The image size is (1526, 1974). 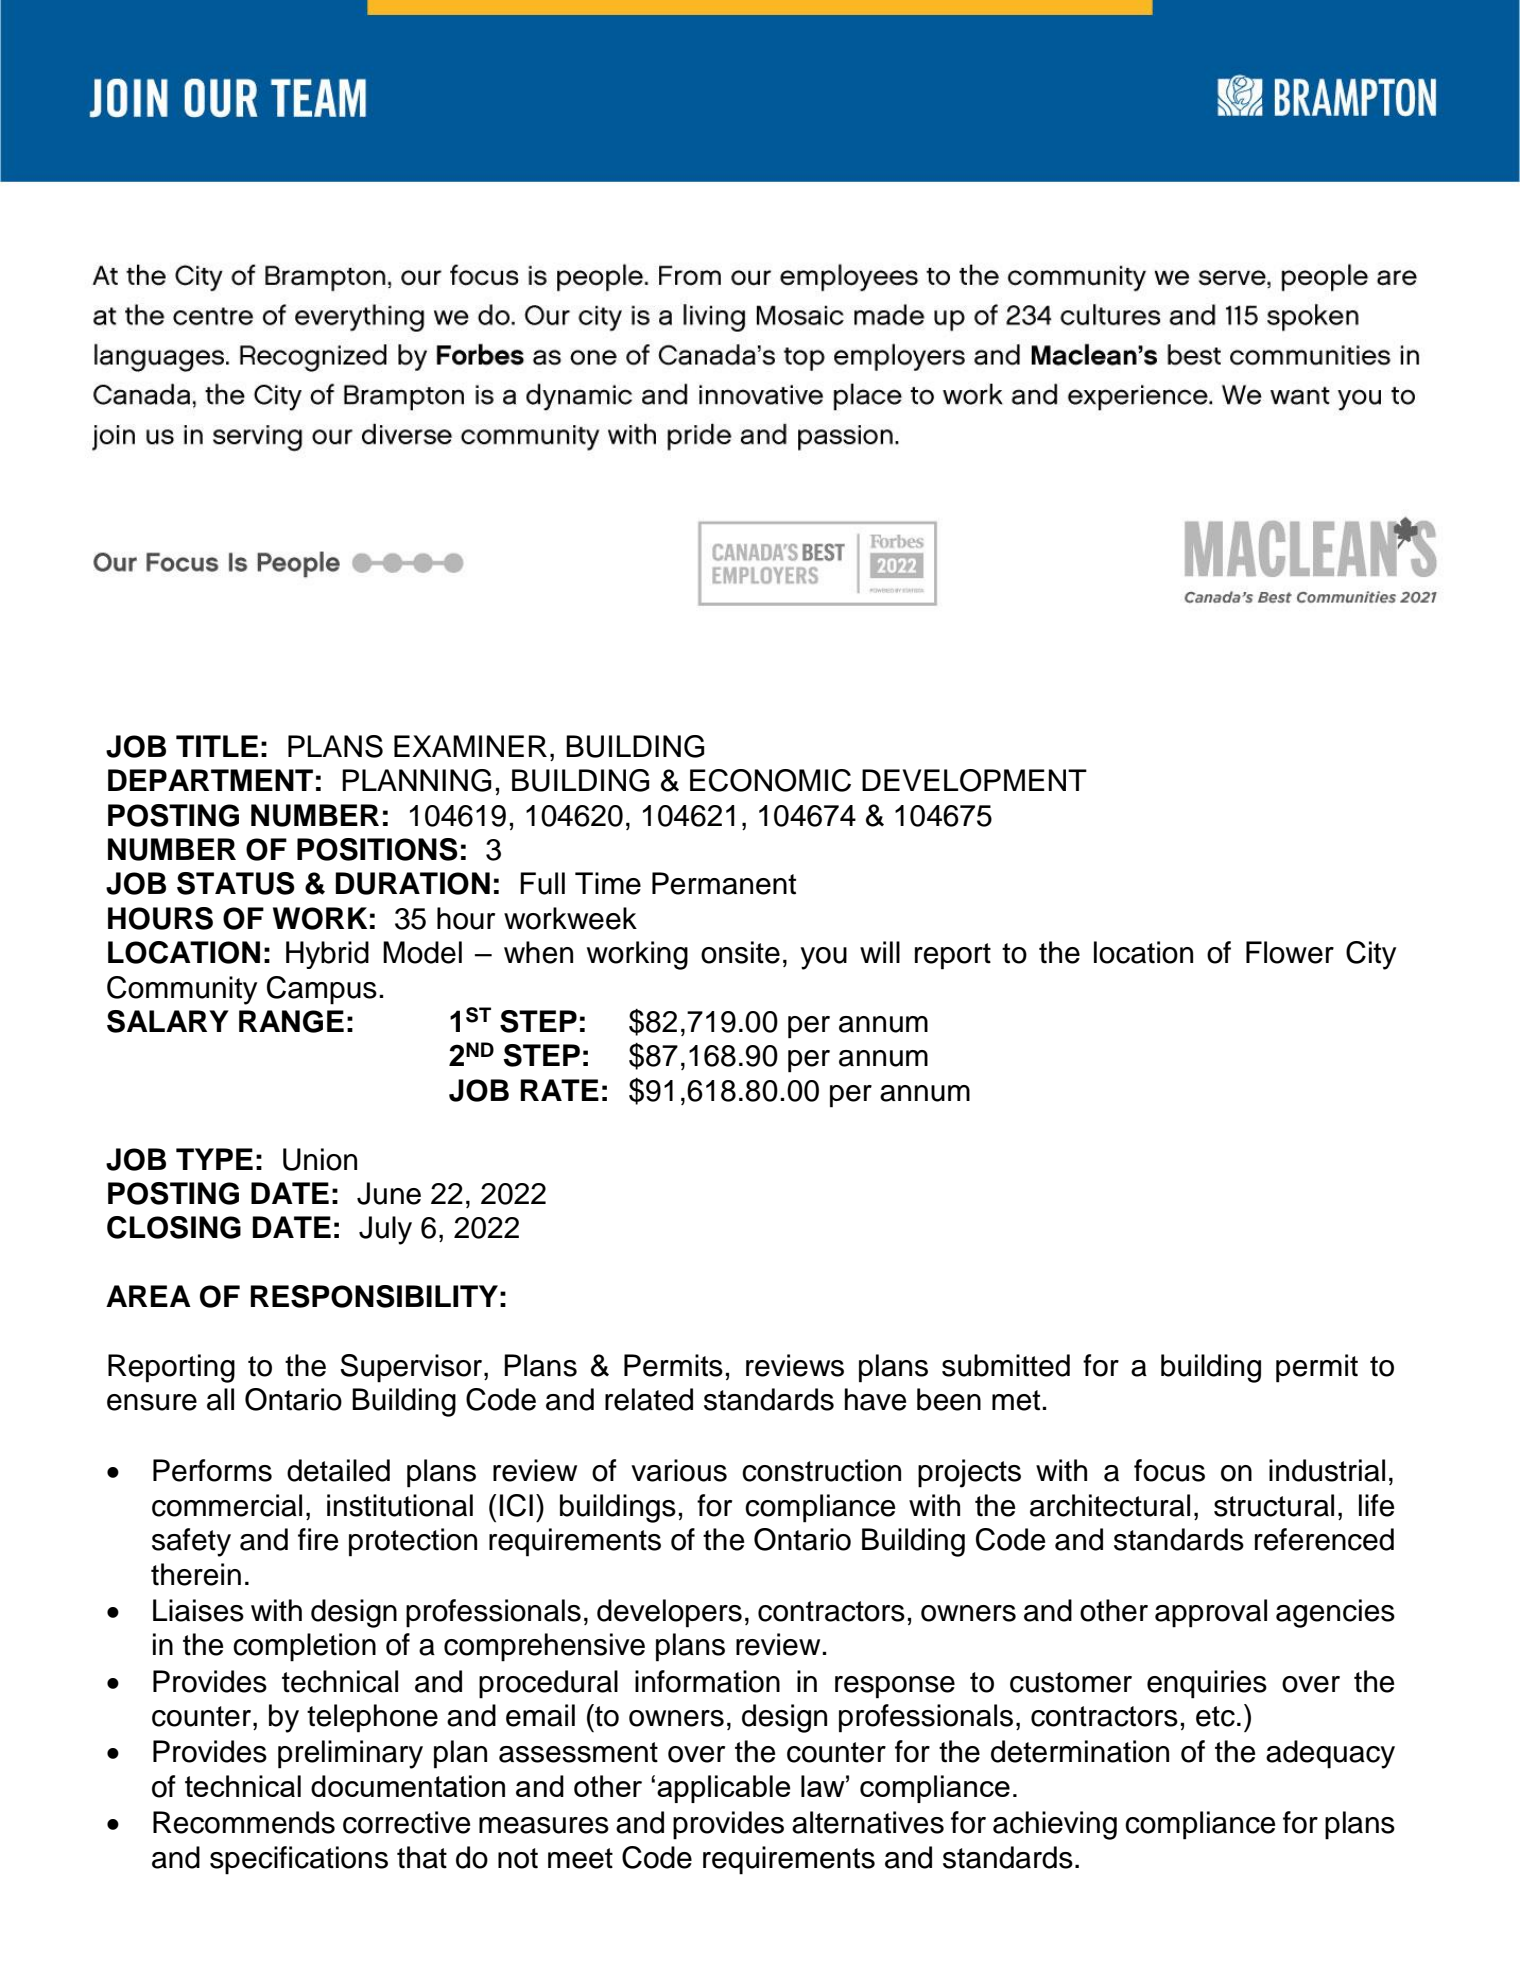 What do you see at coordinates (1290, 952) in the page?
I see `Flower` at bounding box center [1290, 952].
